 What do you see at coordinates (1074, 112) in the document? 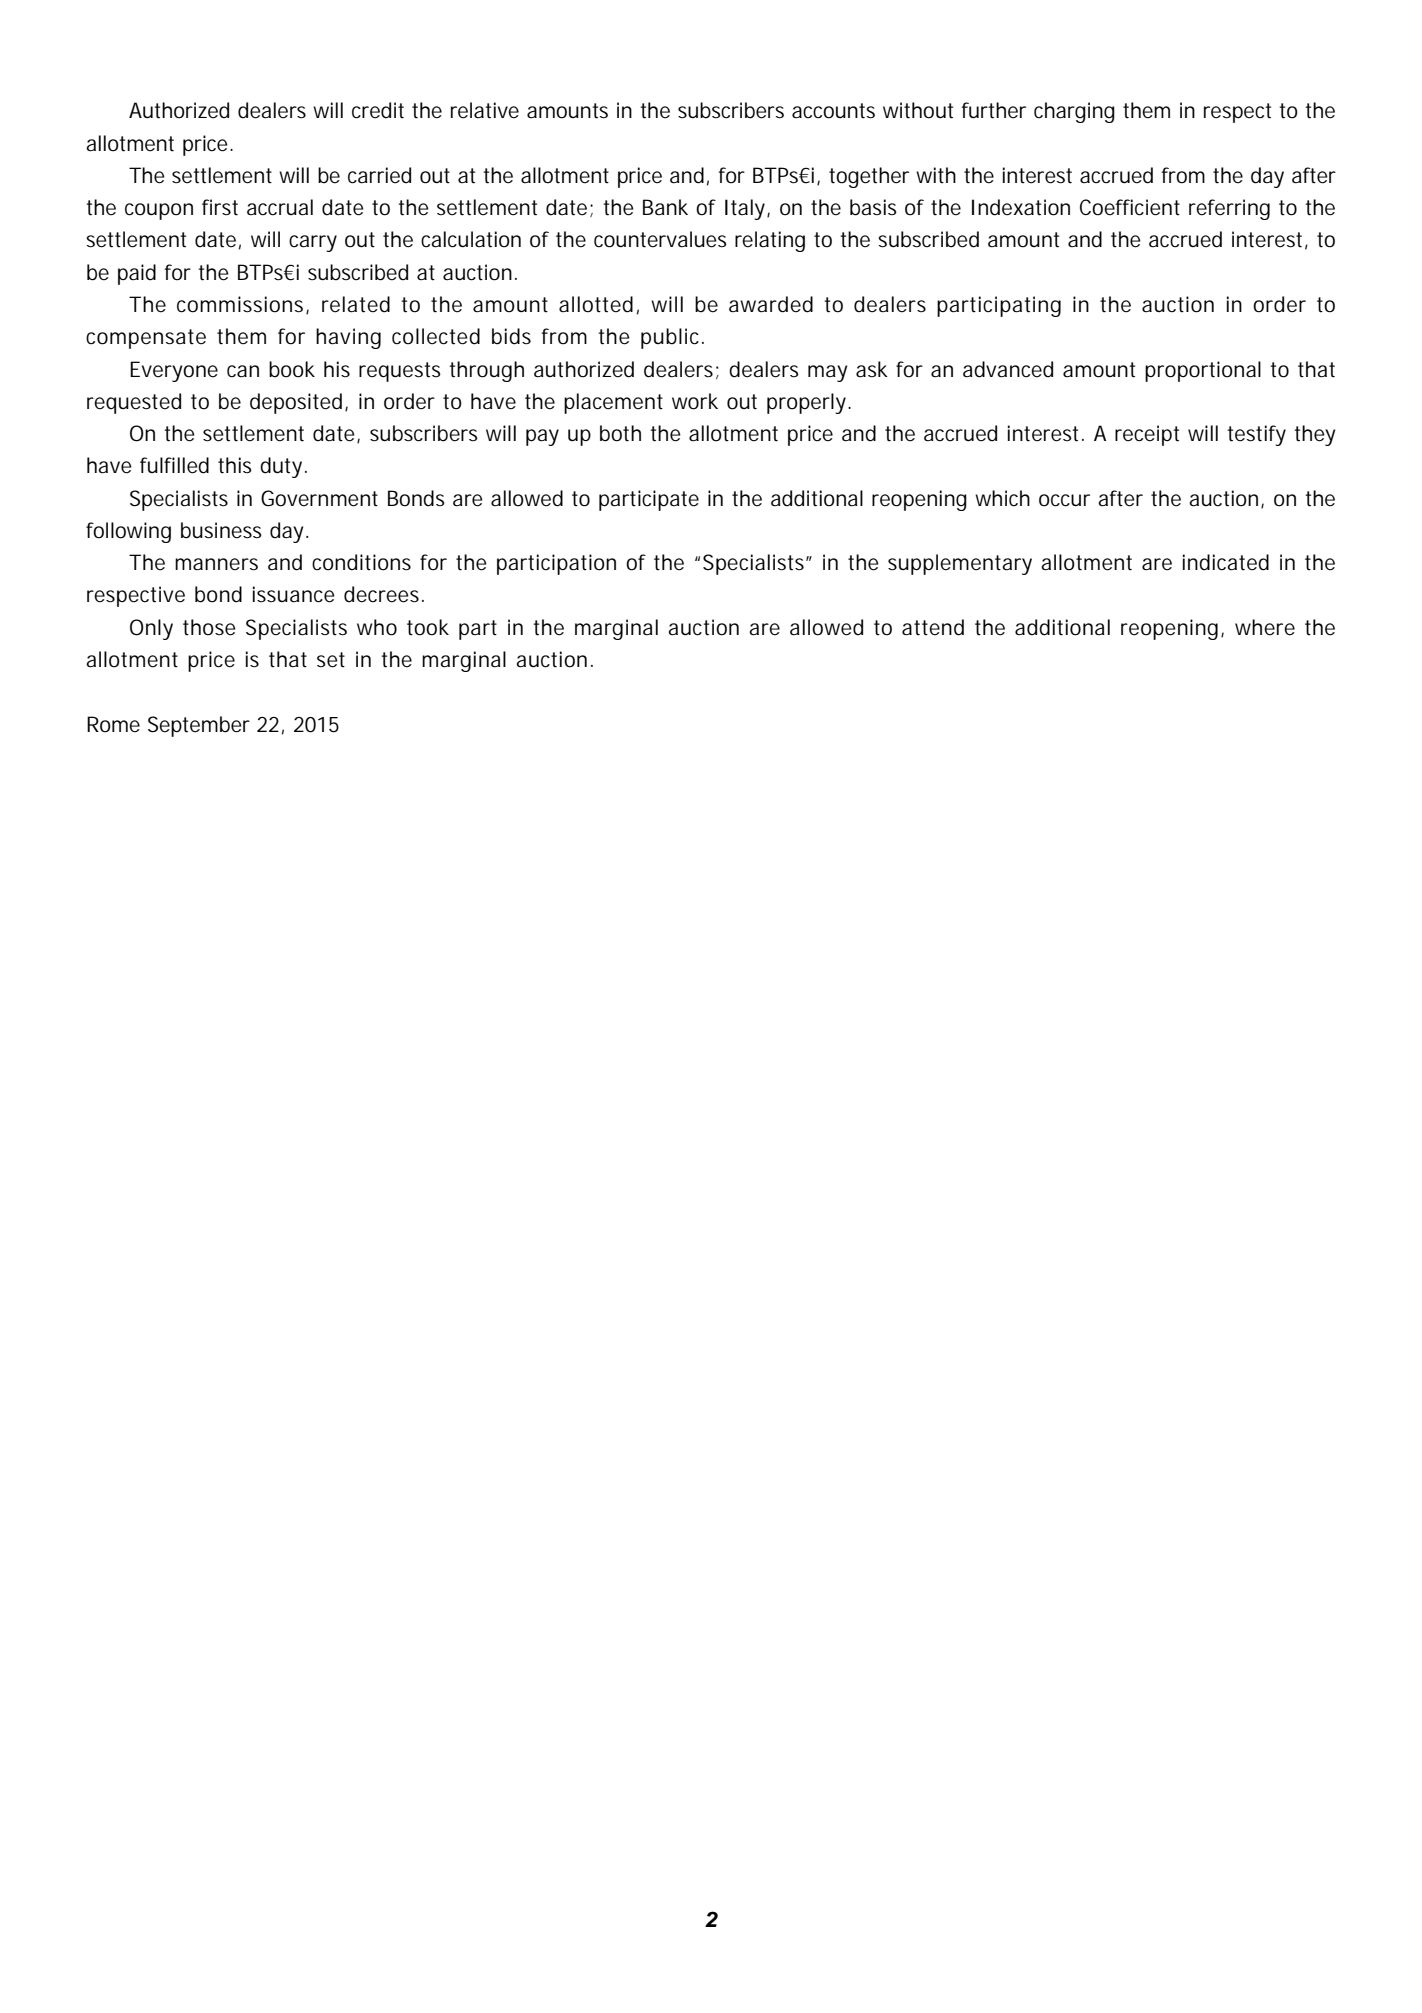
I see `charging` at bounding box center [1074, 112].
